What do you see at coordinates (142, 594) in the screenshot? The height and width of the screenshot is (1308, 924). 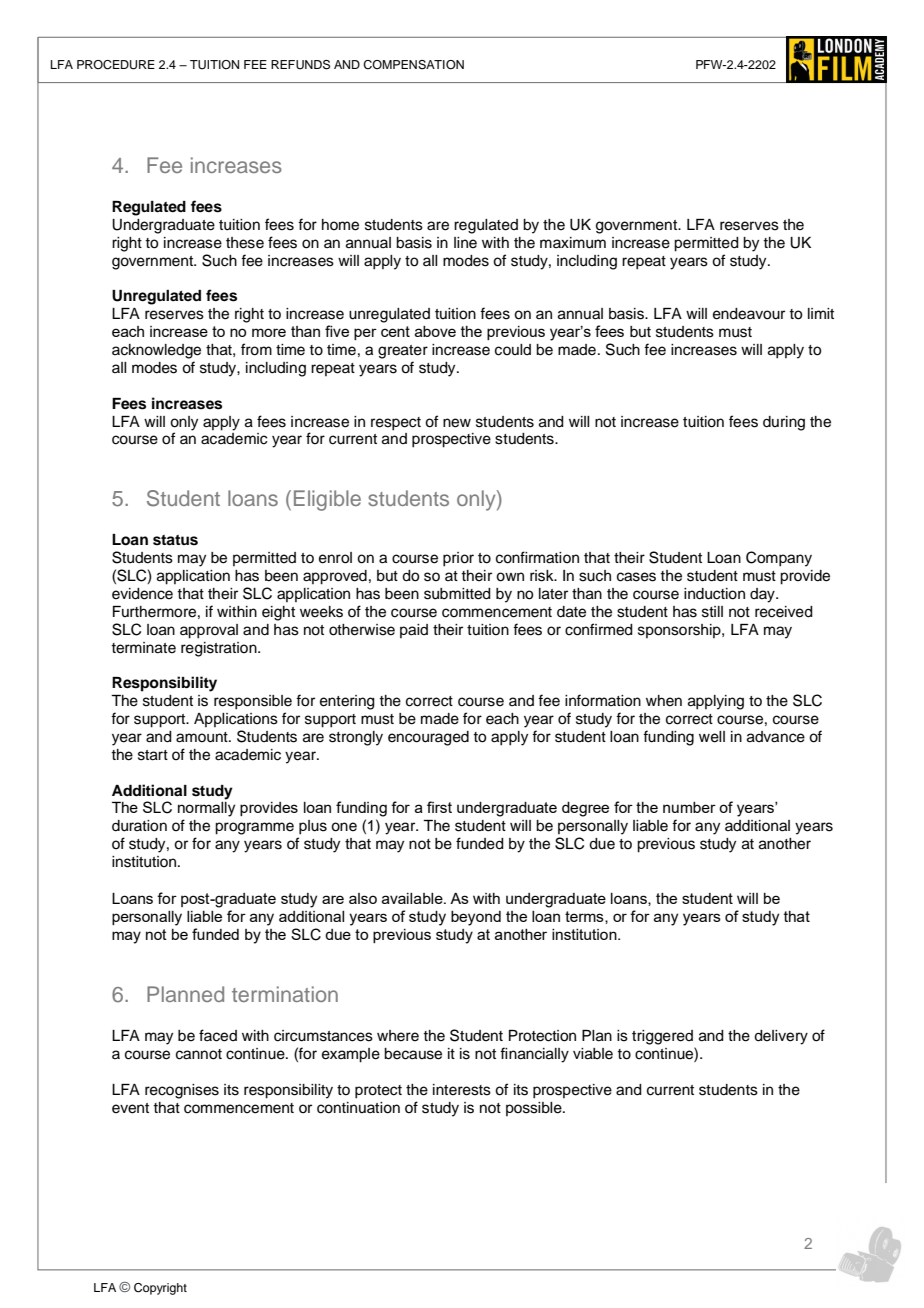 I see `evidence` at bounding box center [142, 594].
